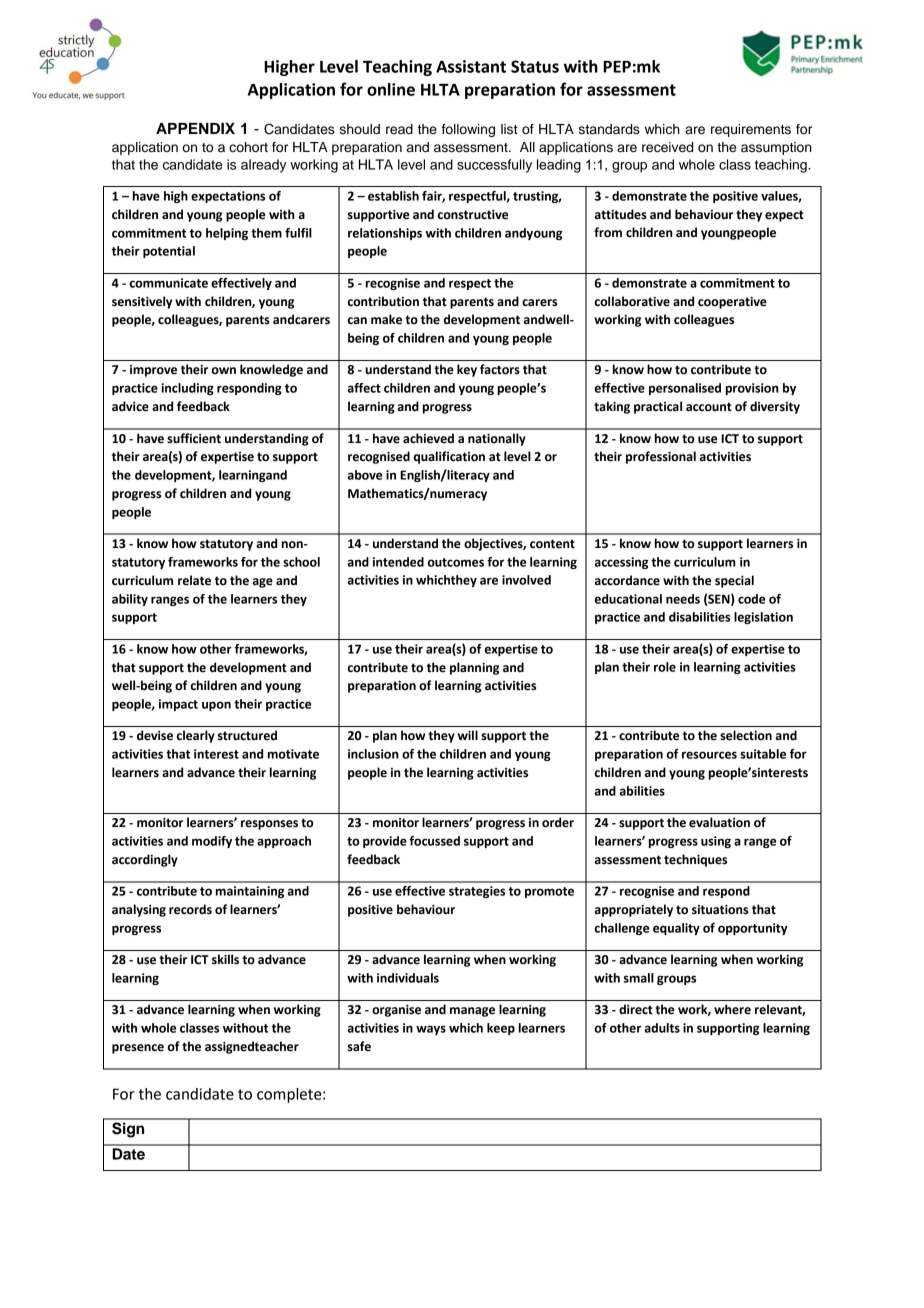  What do you see at coordinates (472, 1012) in the page?
I see `manage` at bounding box center [472, 1012].
